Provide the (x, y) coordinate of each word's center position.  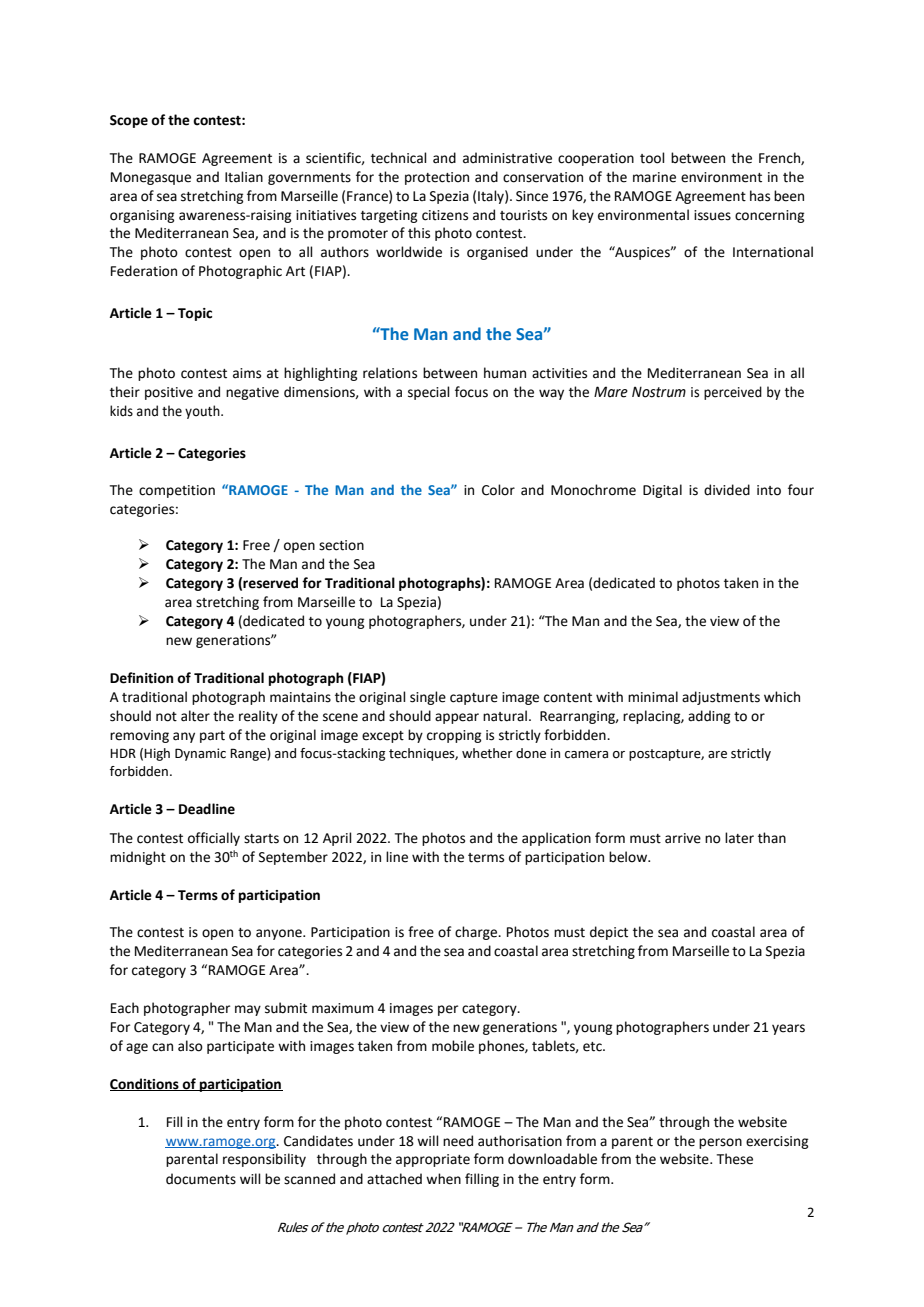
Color (498, 490)
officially (214, 839)
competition (177, 491)
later (739, 838)
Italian (244, 177)
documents (201, 1179)
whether (487, 753)
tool (652, 158)
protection (437, 178)
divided (727, 490)
